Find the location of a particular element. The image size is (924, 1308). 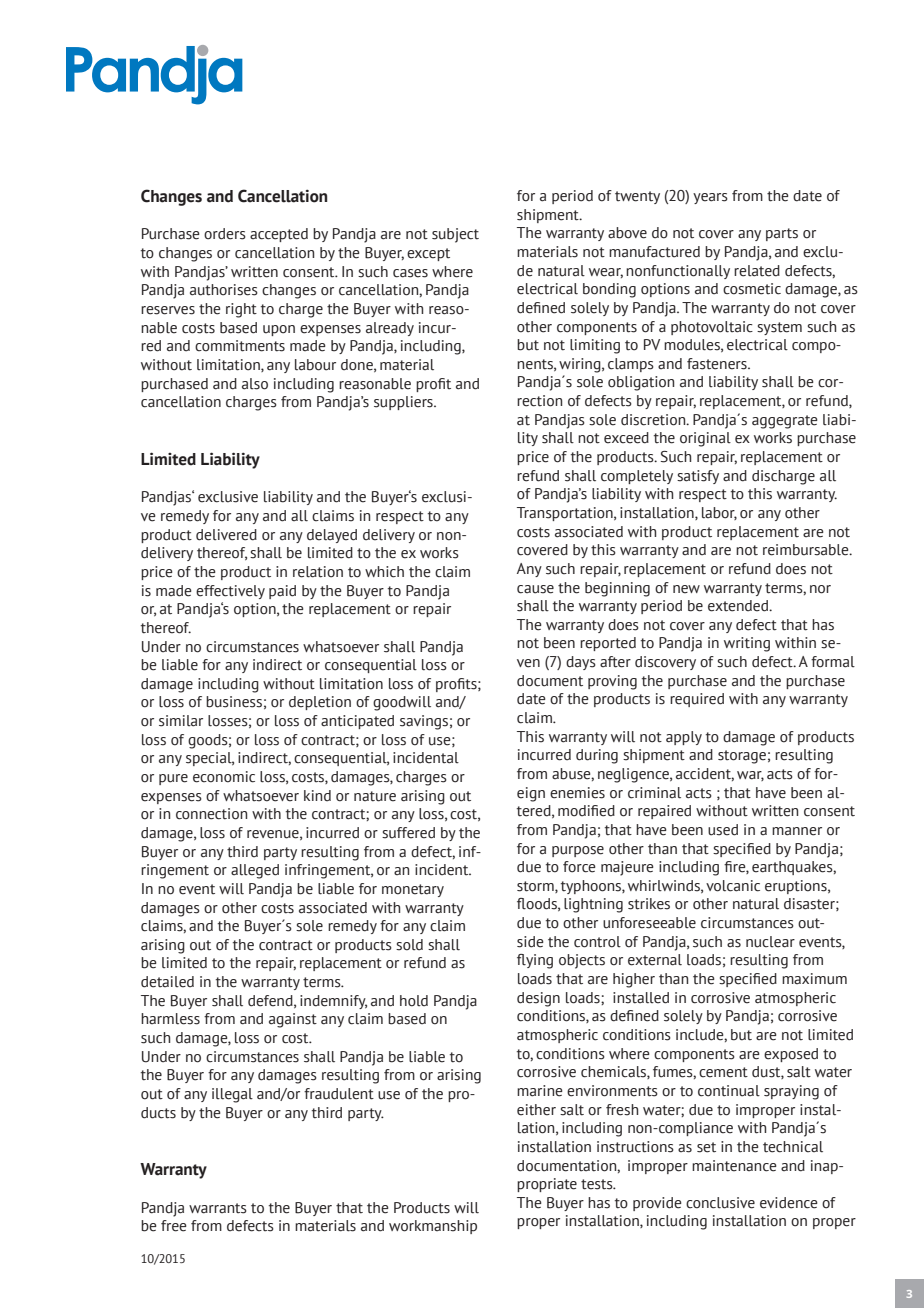

workmanship is located at coordinates (433, 1227).
